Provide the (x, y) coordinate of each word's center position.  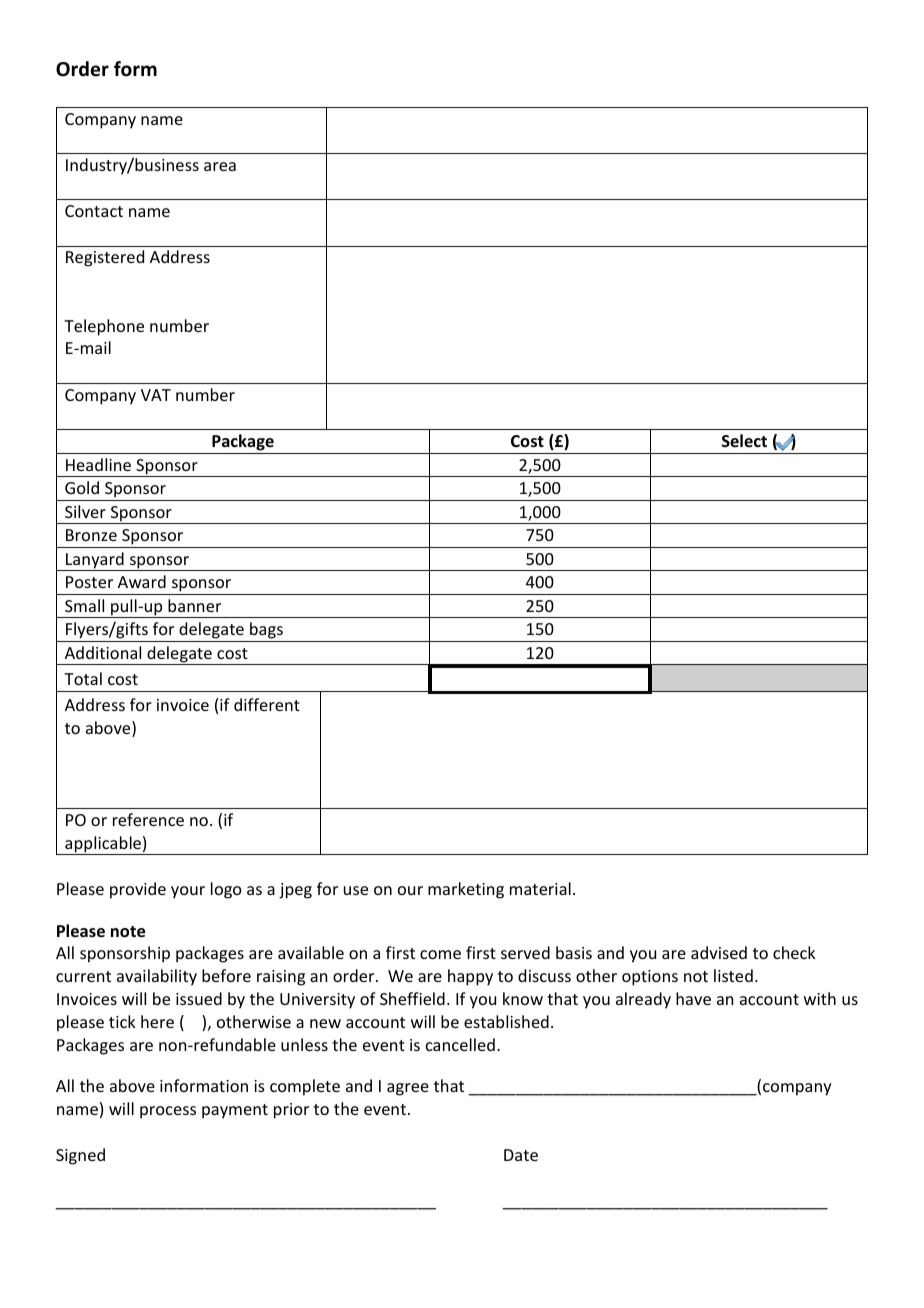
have (693, 998)
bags (266, 632)
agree (408, 1089)
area (220, 166)
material (540, 888)
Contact (94, 211)
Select (744, 440)
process (168, 1112)
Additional (103, 652)
